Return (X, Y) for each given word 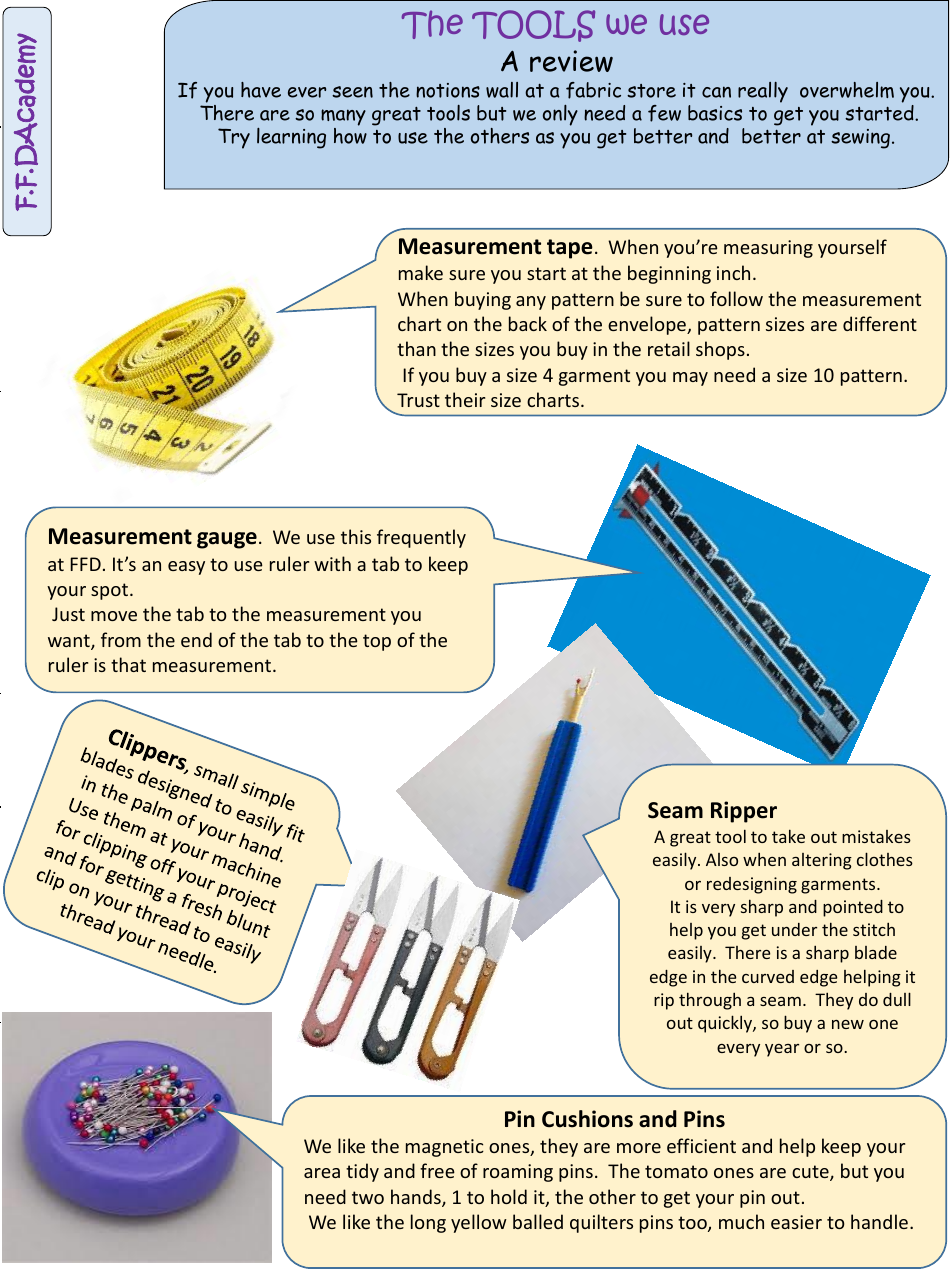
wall (502, 90)
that (128, 664)
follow (736, 298)
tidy (362, 1172)
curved (768, 976)
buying (483, 300)
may (690, 379)
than (416, 348)
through (710, 1001)
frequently (421, 538)
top (377, 642)
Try (234, 138)
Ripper (744, 812)
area (322, 1173)
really (763, 92)
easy (186, 568)
